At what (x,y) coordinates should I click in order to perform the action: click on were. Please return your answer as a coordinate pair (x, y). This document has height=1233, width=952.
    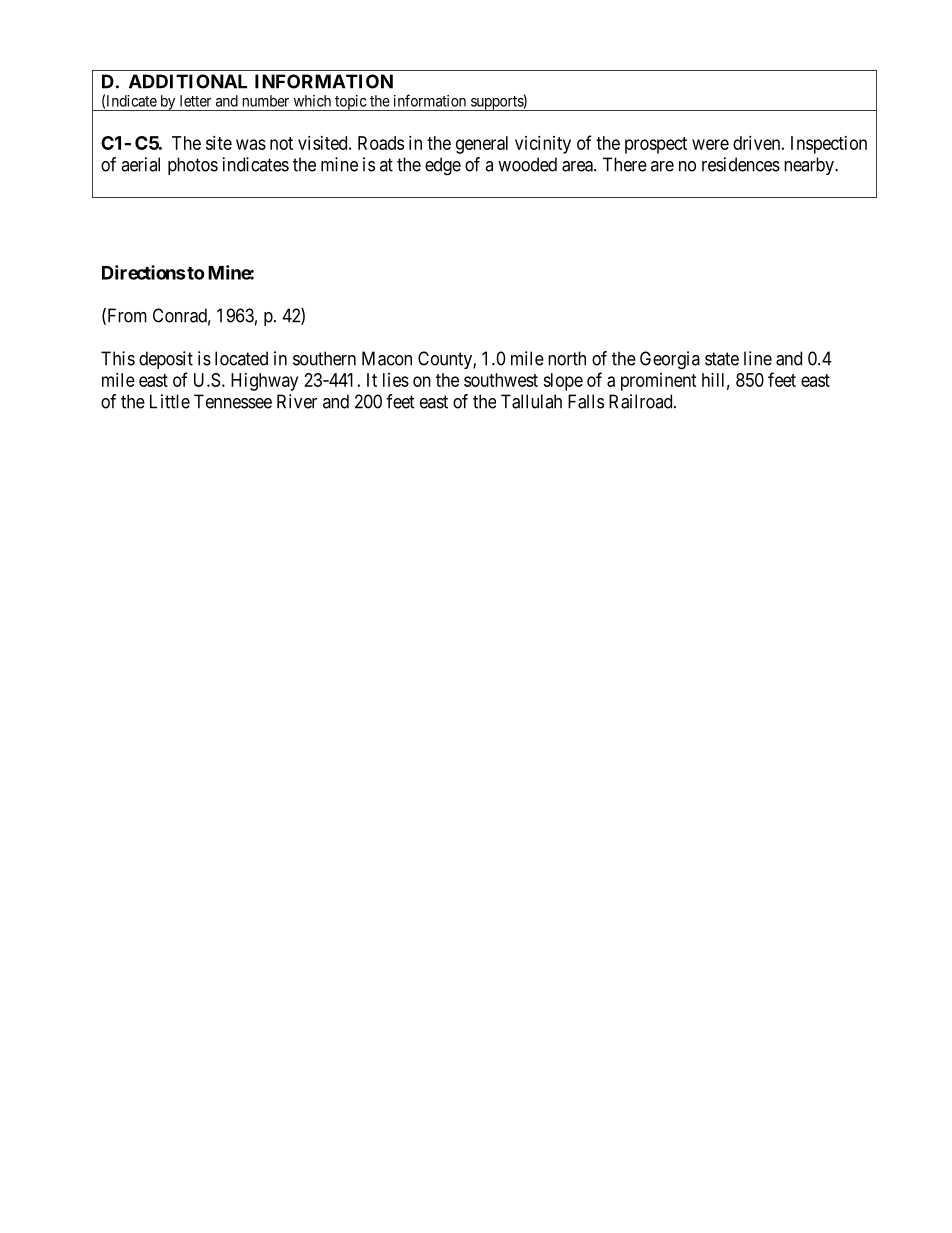
    Looking at the image, I should click on (710, 144).
